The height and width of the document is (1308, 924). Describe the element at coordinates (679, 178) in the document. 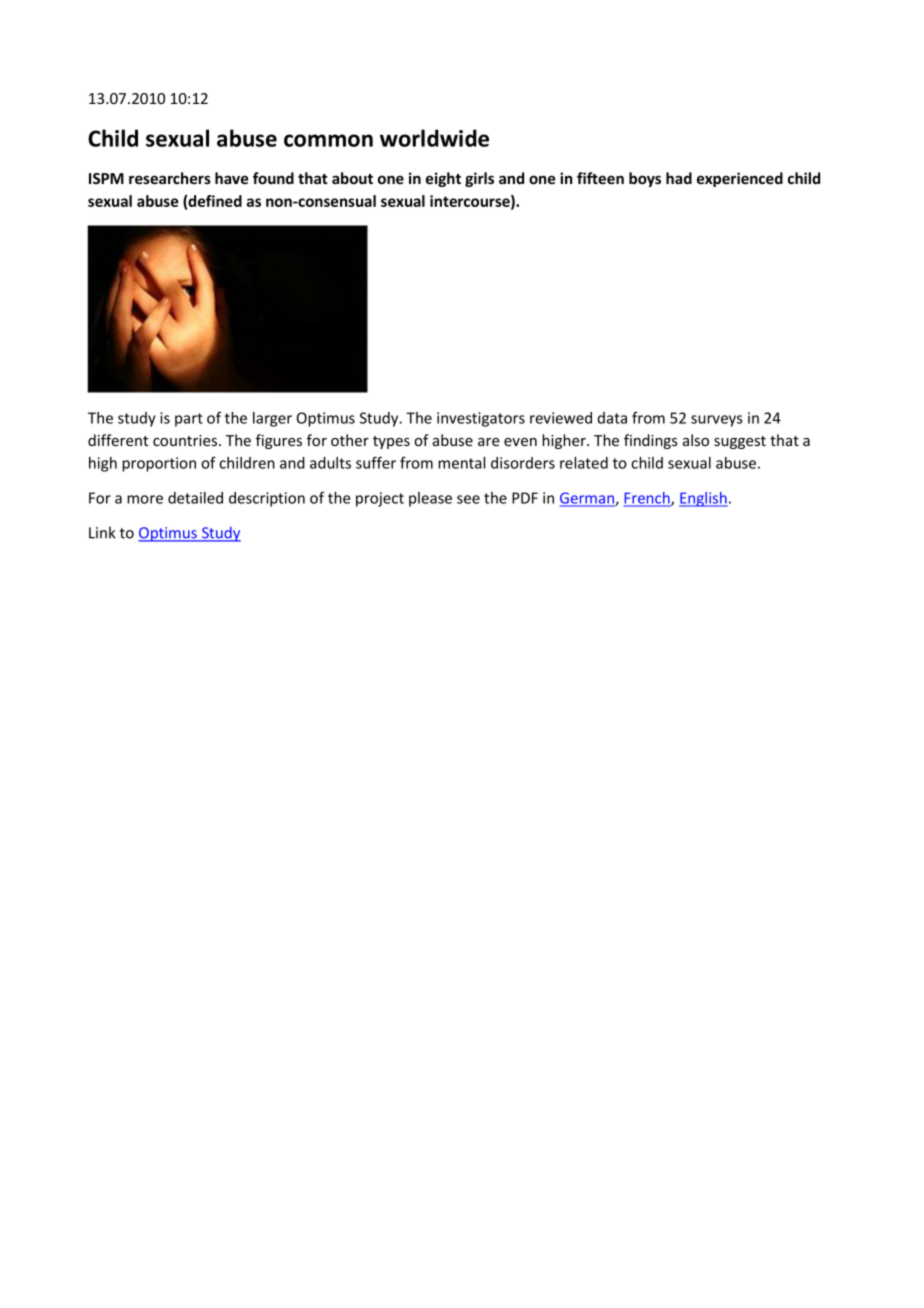

I see `had` at that location.
